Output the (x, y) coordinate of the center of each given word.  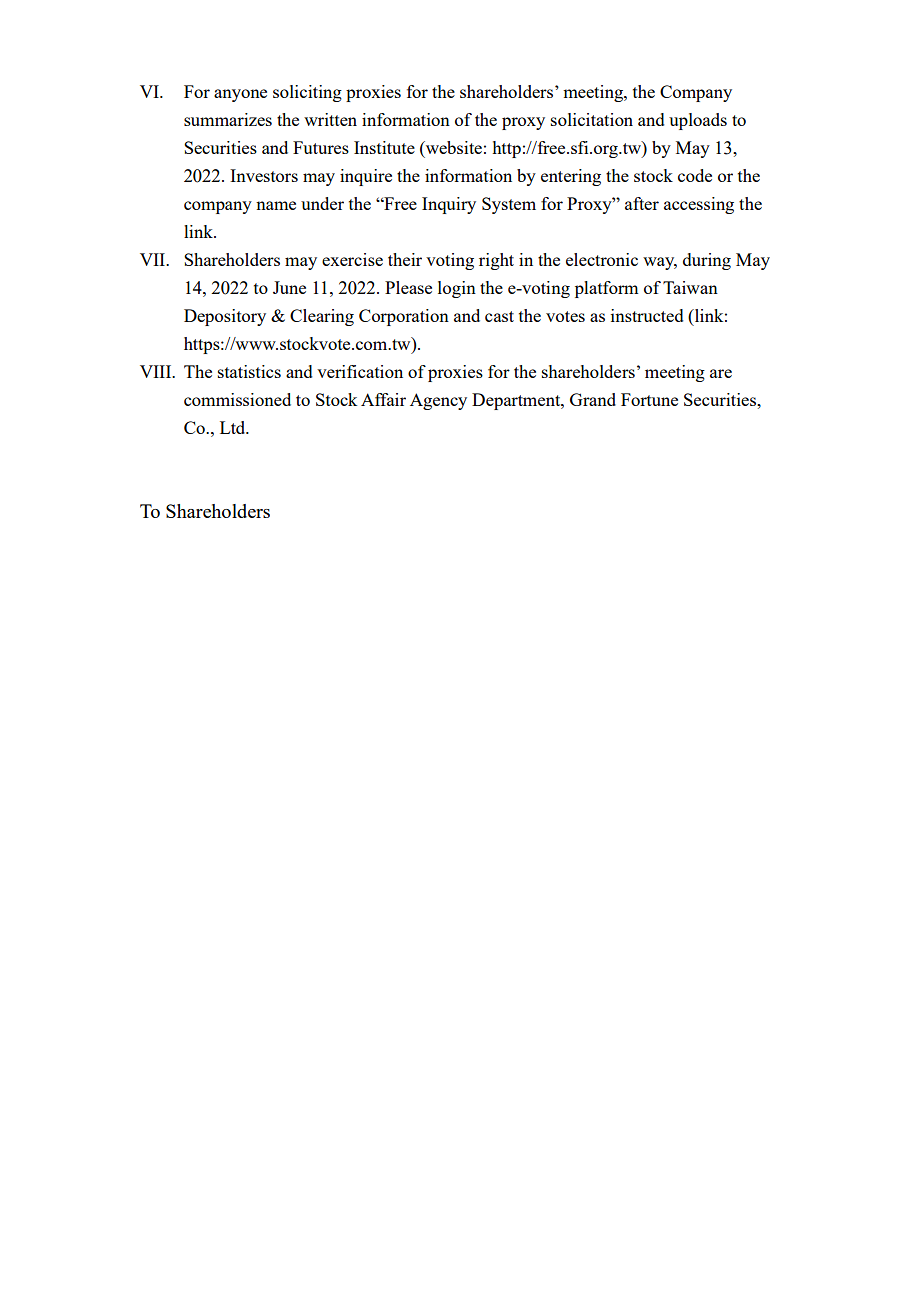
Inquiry (449, 205)
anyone (240, 95)
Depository (225, 317)
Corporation (404, 317)
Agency (438, 401)
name (276, 205)
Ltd (234, 427)
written (330, 119)
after (642, 203)
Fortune (649, 399)
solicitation (592, 119)
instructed (647, 315)
